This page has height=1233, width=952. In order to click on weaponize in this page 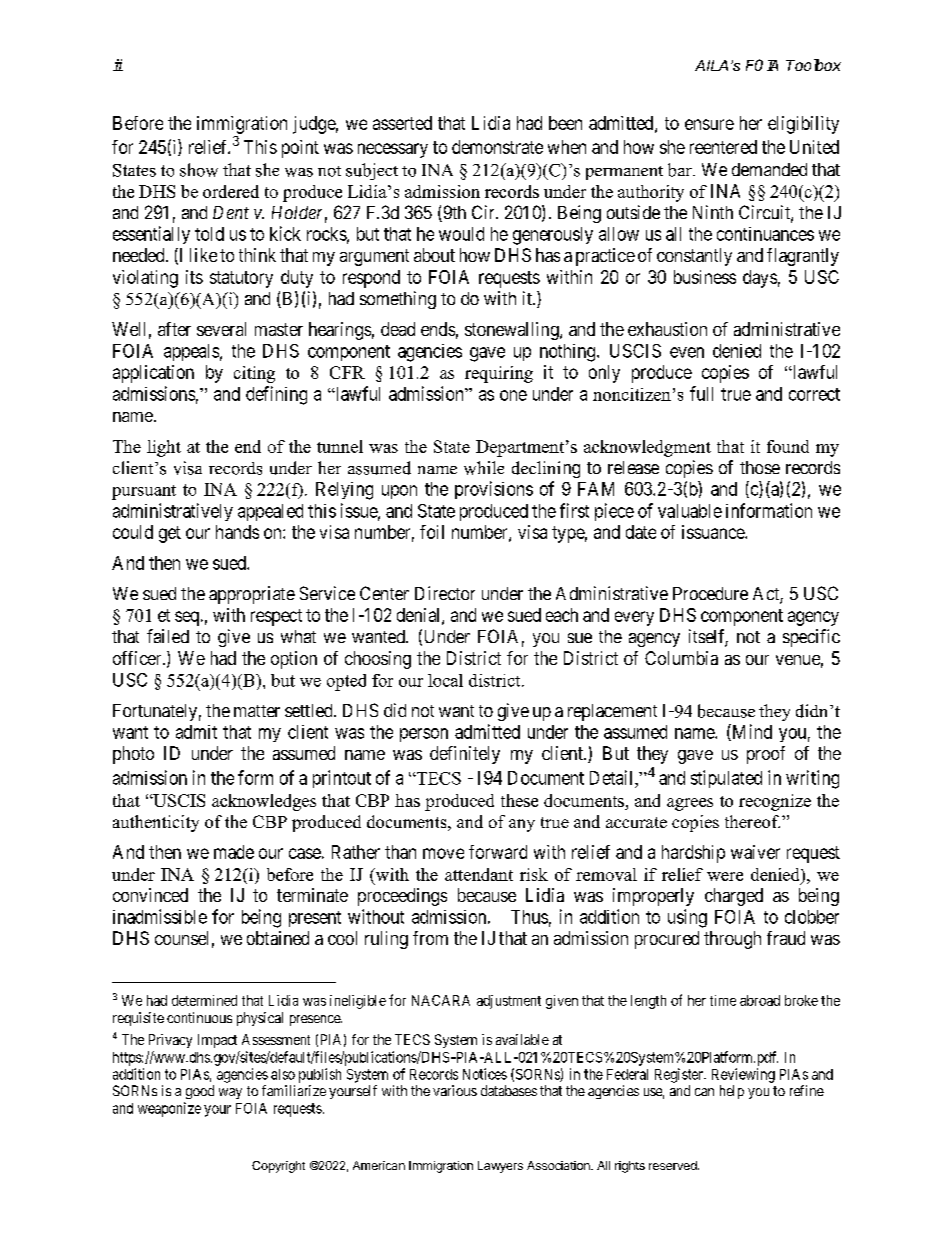, I will do `click(169, 1109)`.
